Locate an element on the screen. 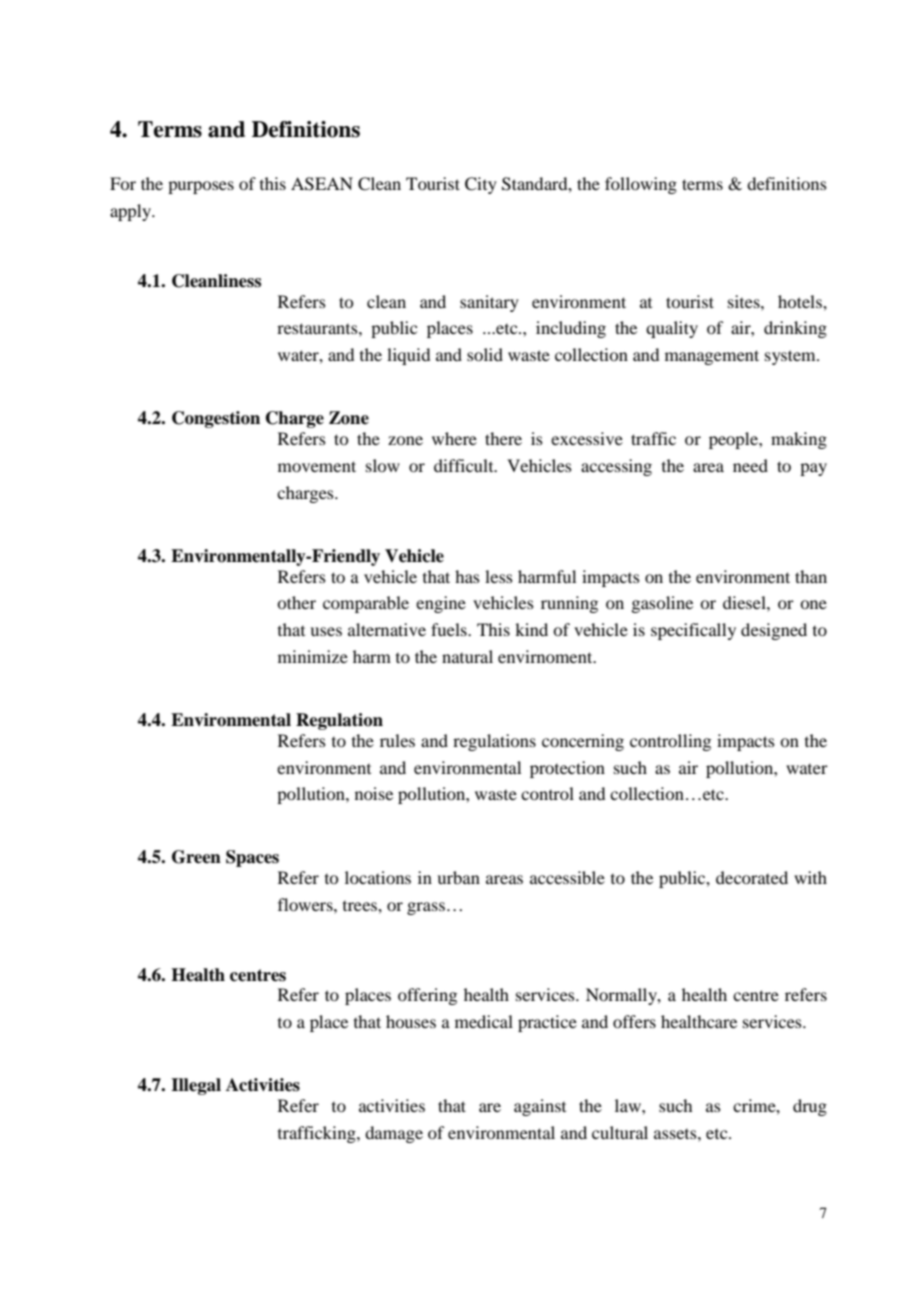  following is located at coordinates (641, 185).
